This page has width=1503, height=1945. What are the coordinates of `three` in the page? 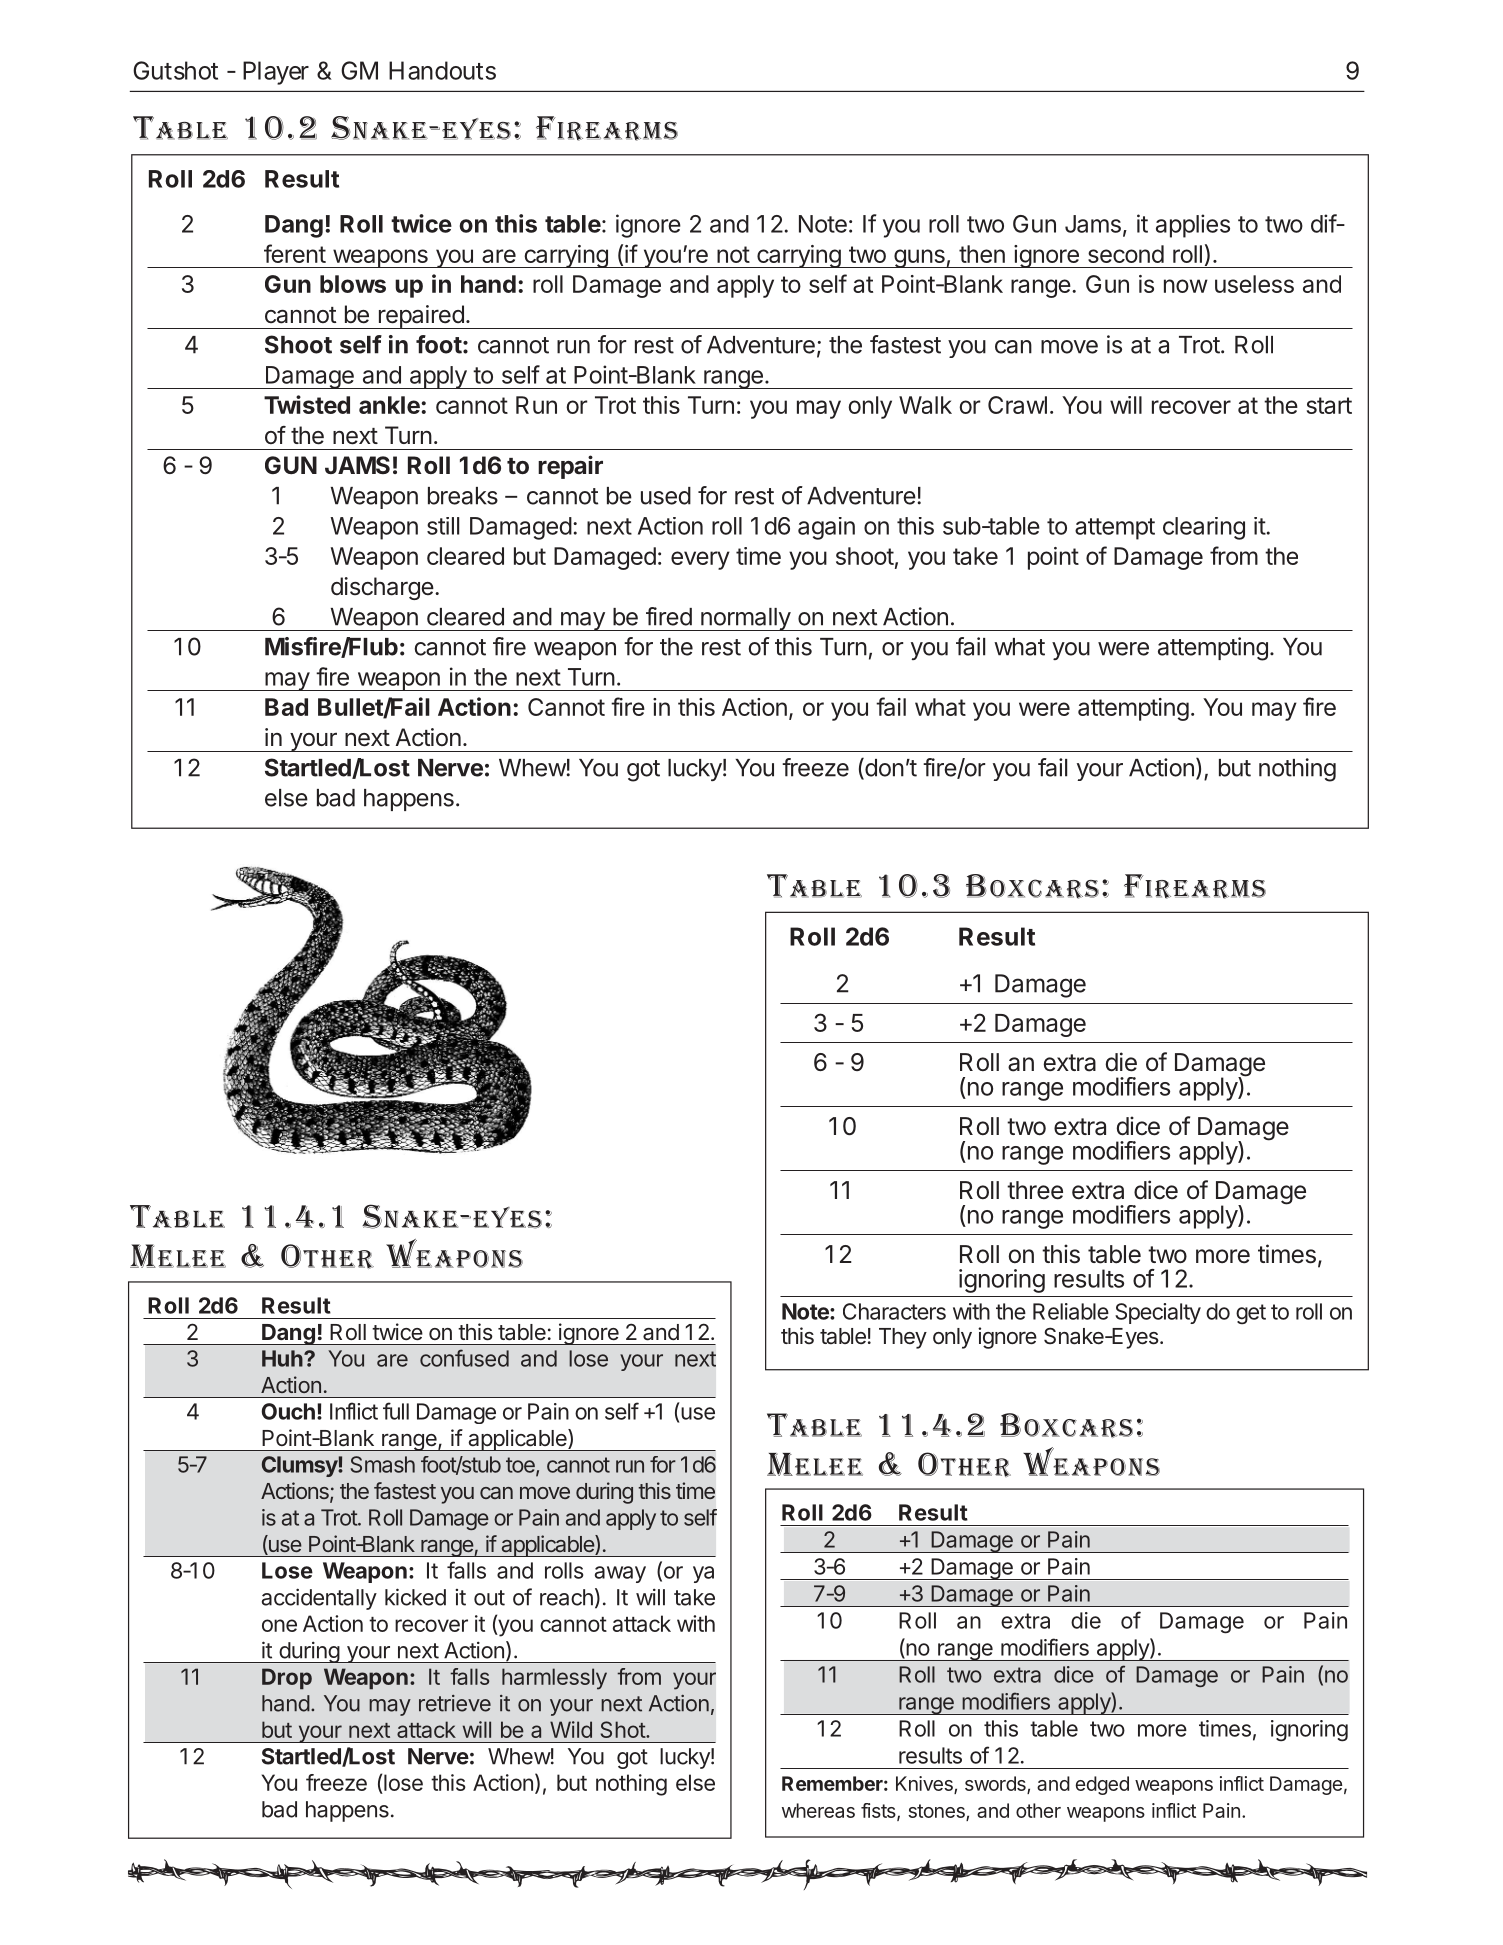 It's located at (1035, 1190).
